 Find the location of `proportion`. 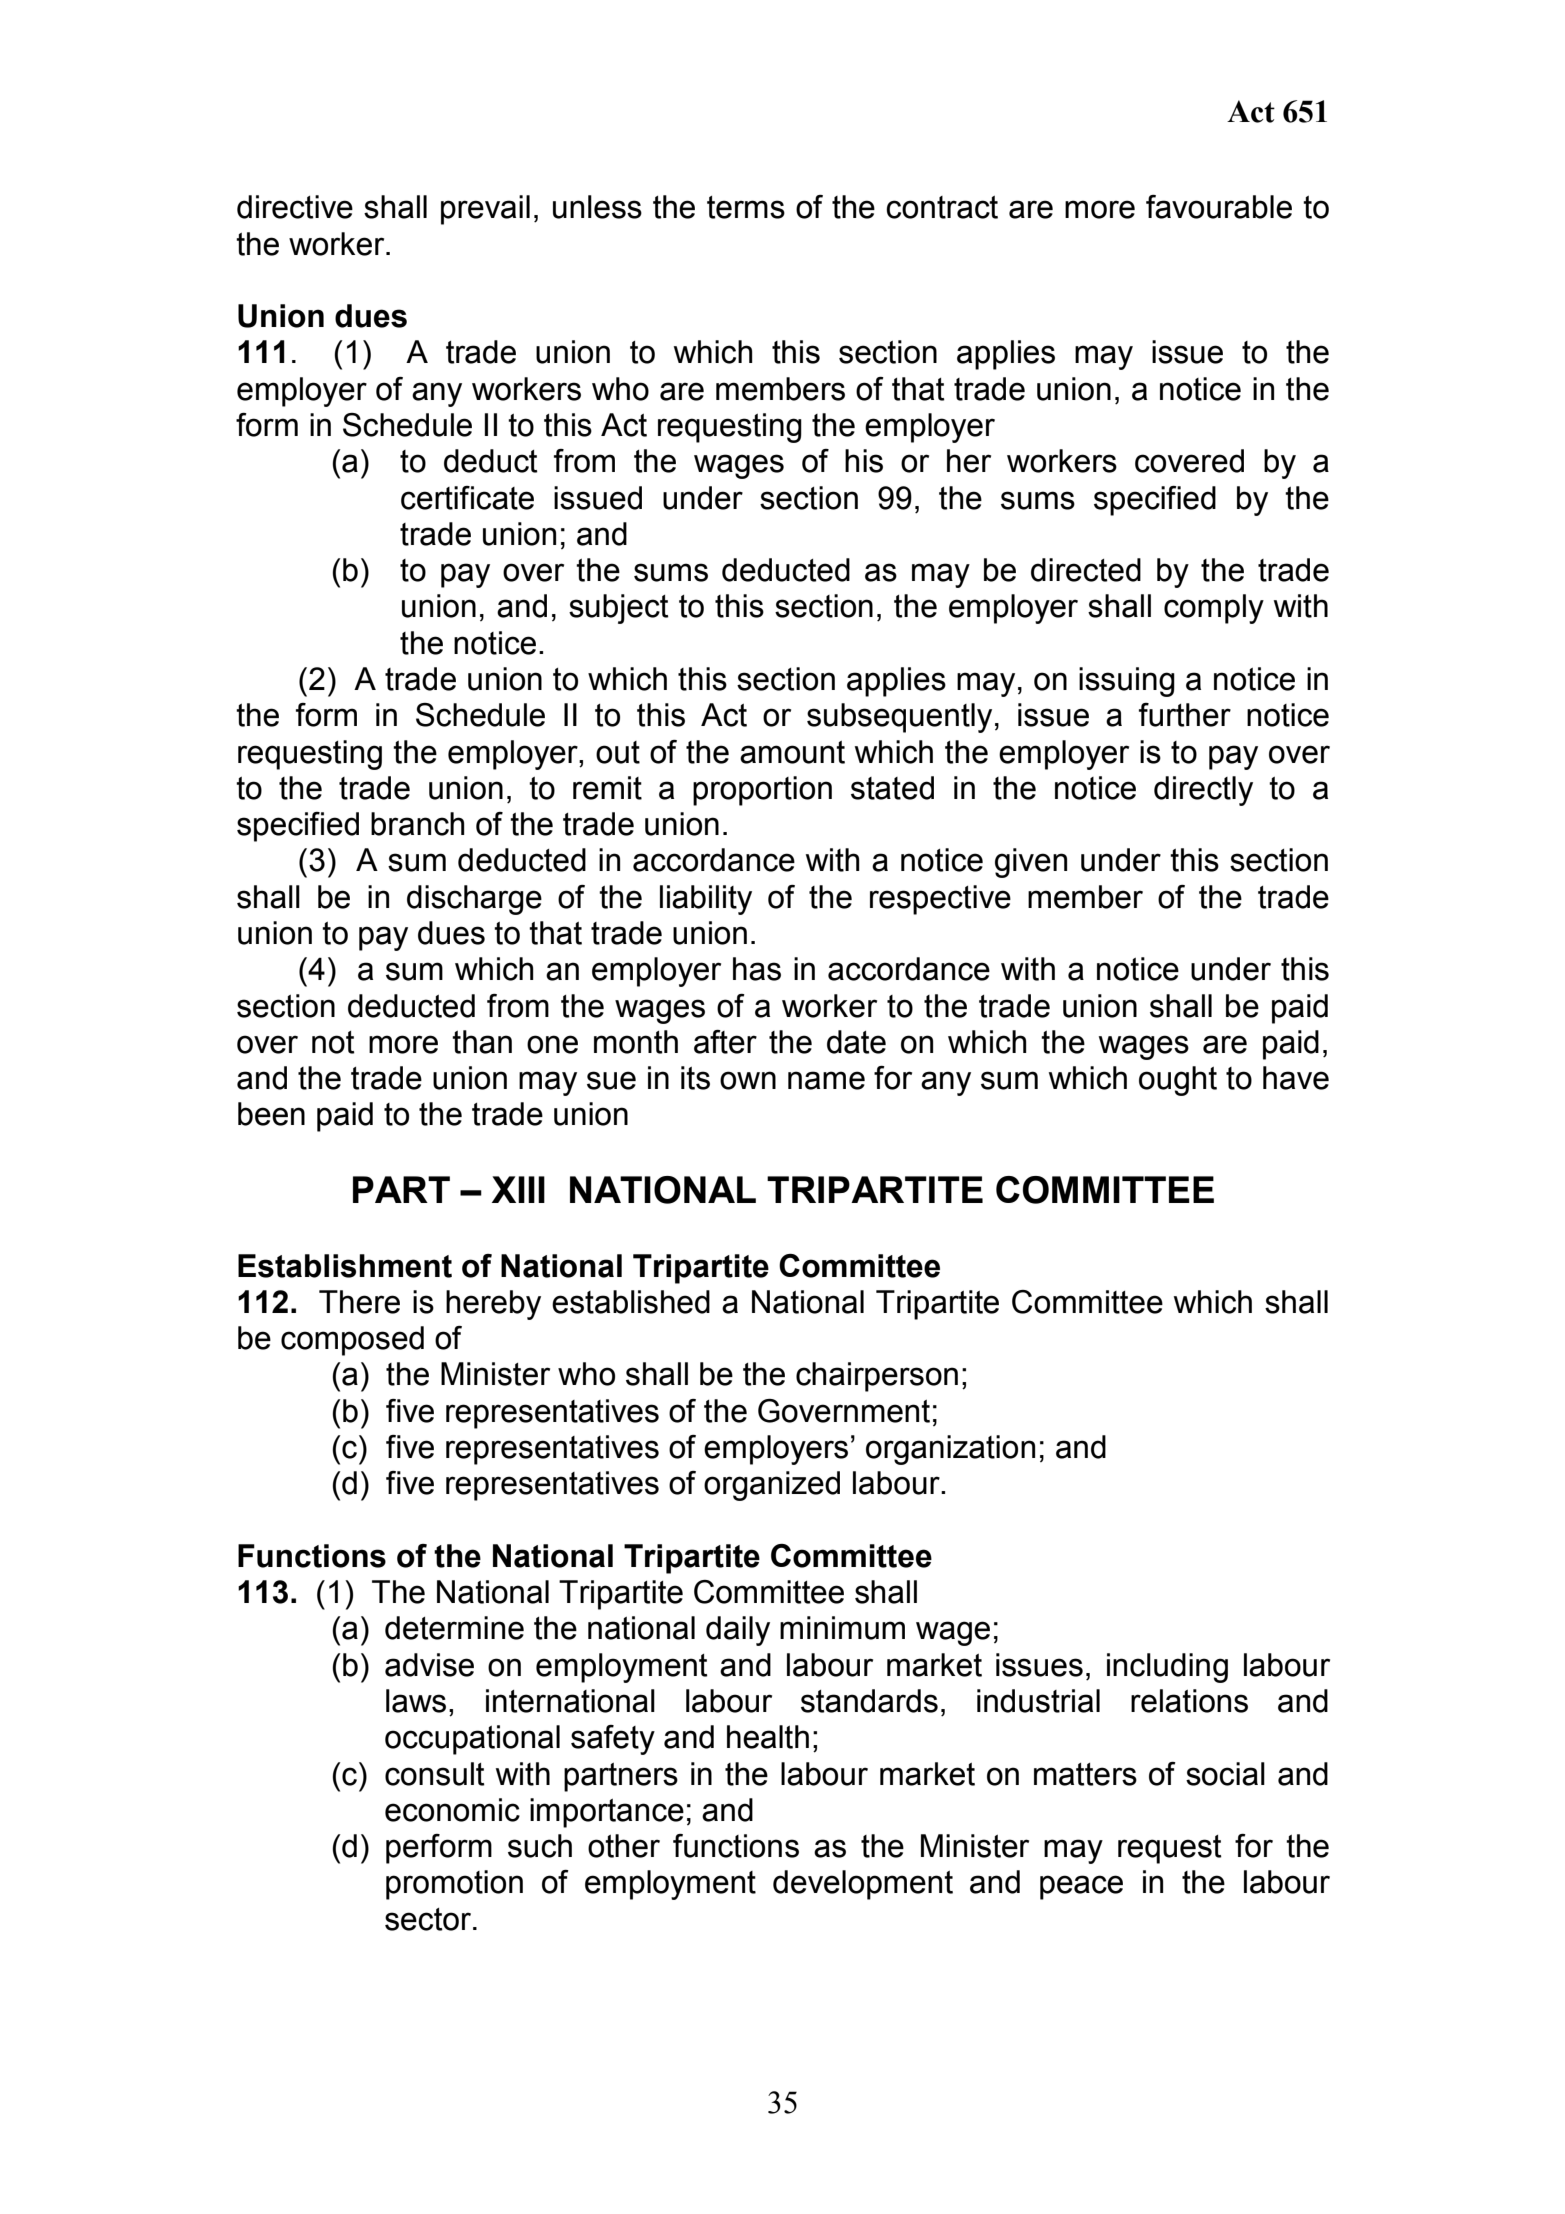

proportion is located at coordinates (762, 791).
